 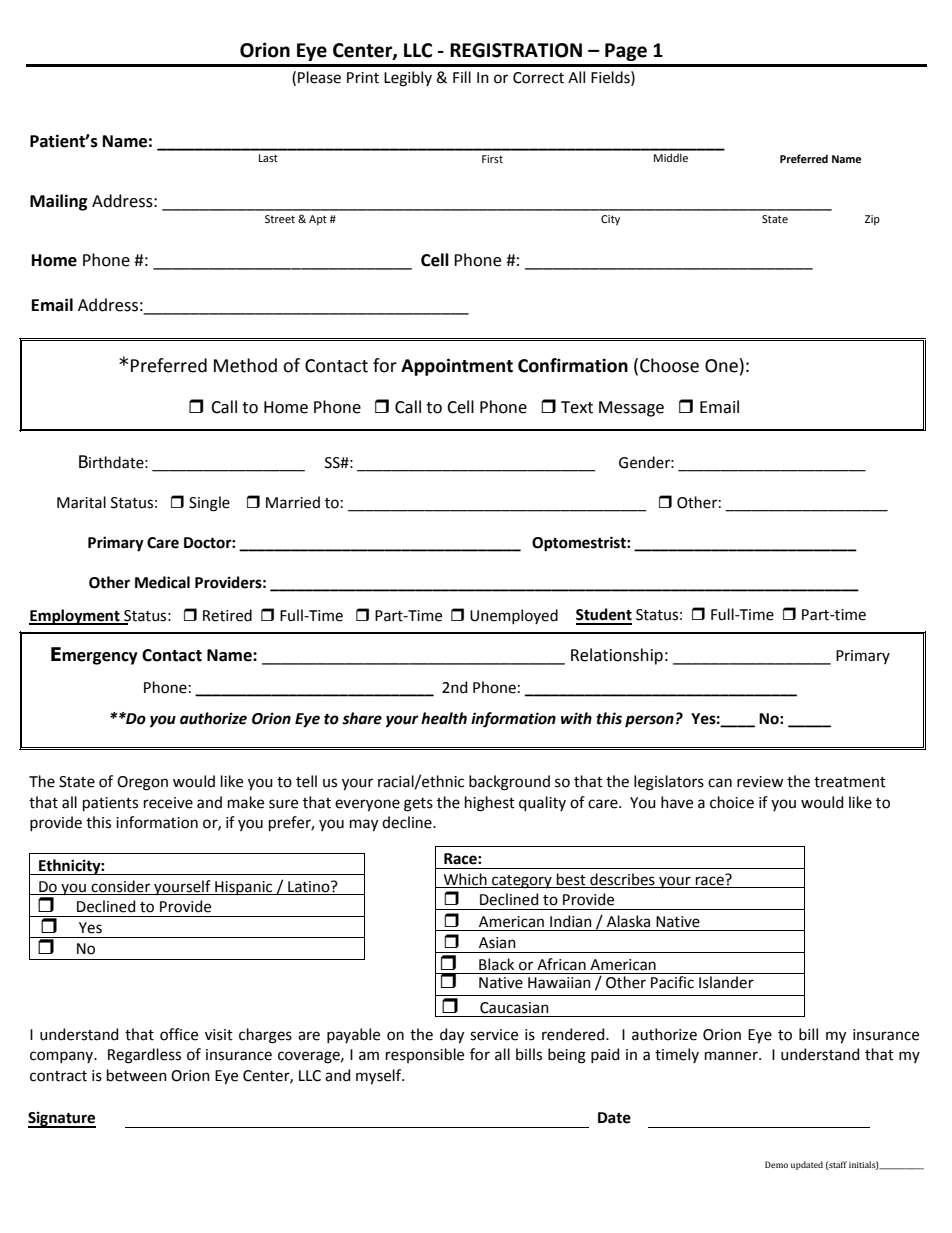 What do you see at coordinates (514, 616) in the screenshot?
I see `Unemployed` at bounding box center [514, 616].
